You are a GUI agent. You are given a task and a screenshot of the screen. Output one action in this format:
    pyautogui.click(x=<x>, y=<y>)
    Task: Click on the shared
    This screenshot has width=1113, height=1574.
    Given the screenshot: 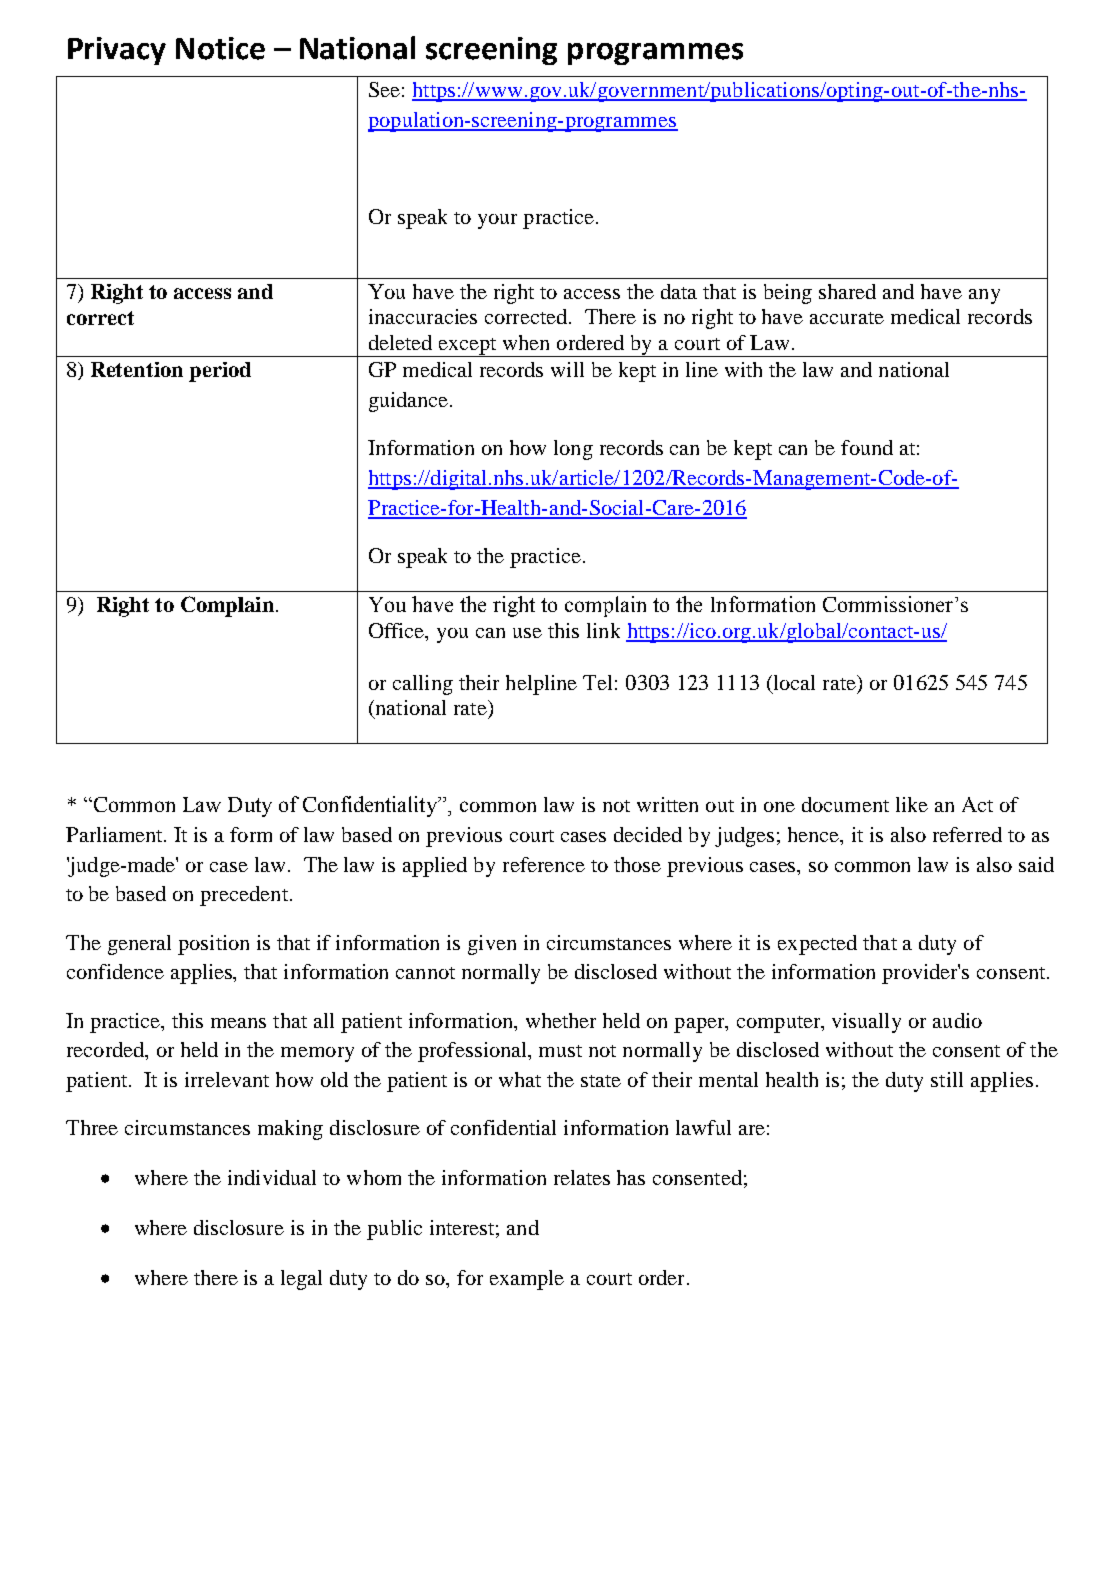 What is the action you would take?
    pyautogui.click(x=847, y=291)
